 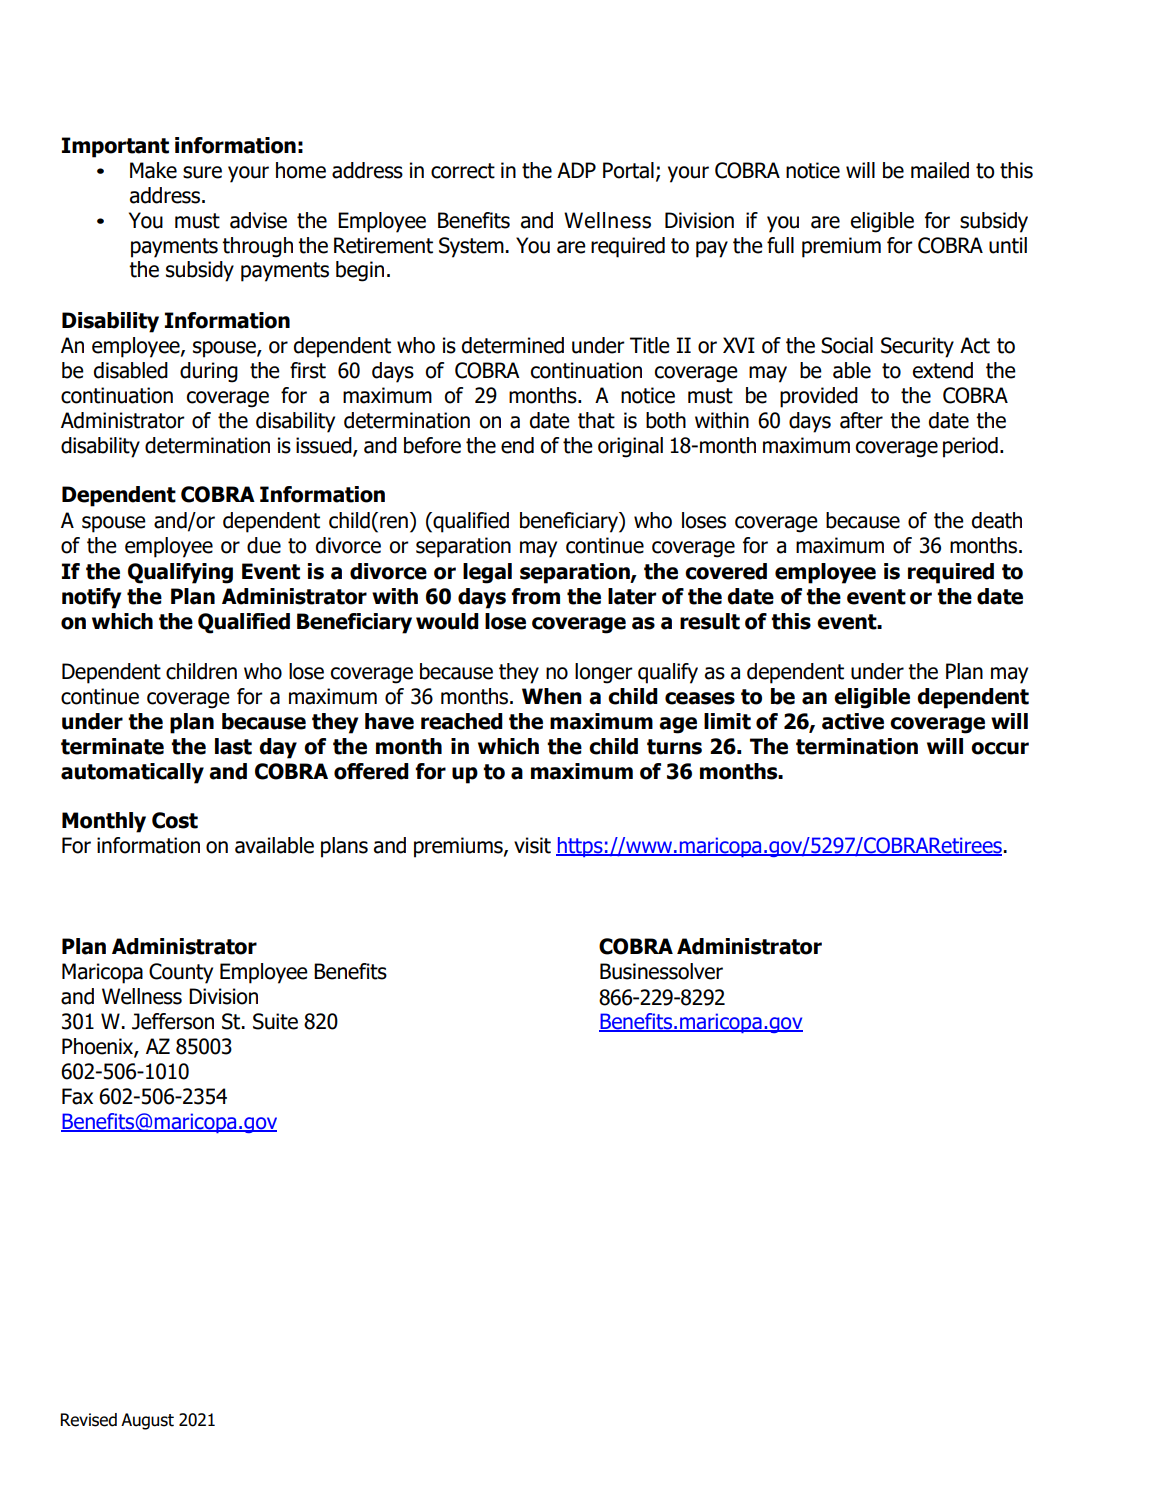 I want to click on Cost, so click(x=175, y=820).
